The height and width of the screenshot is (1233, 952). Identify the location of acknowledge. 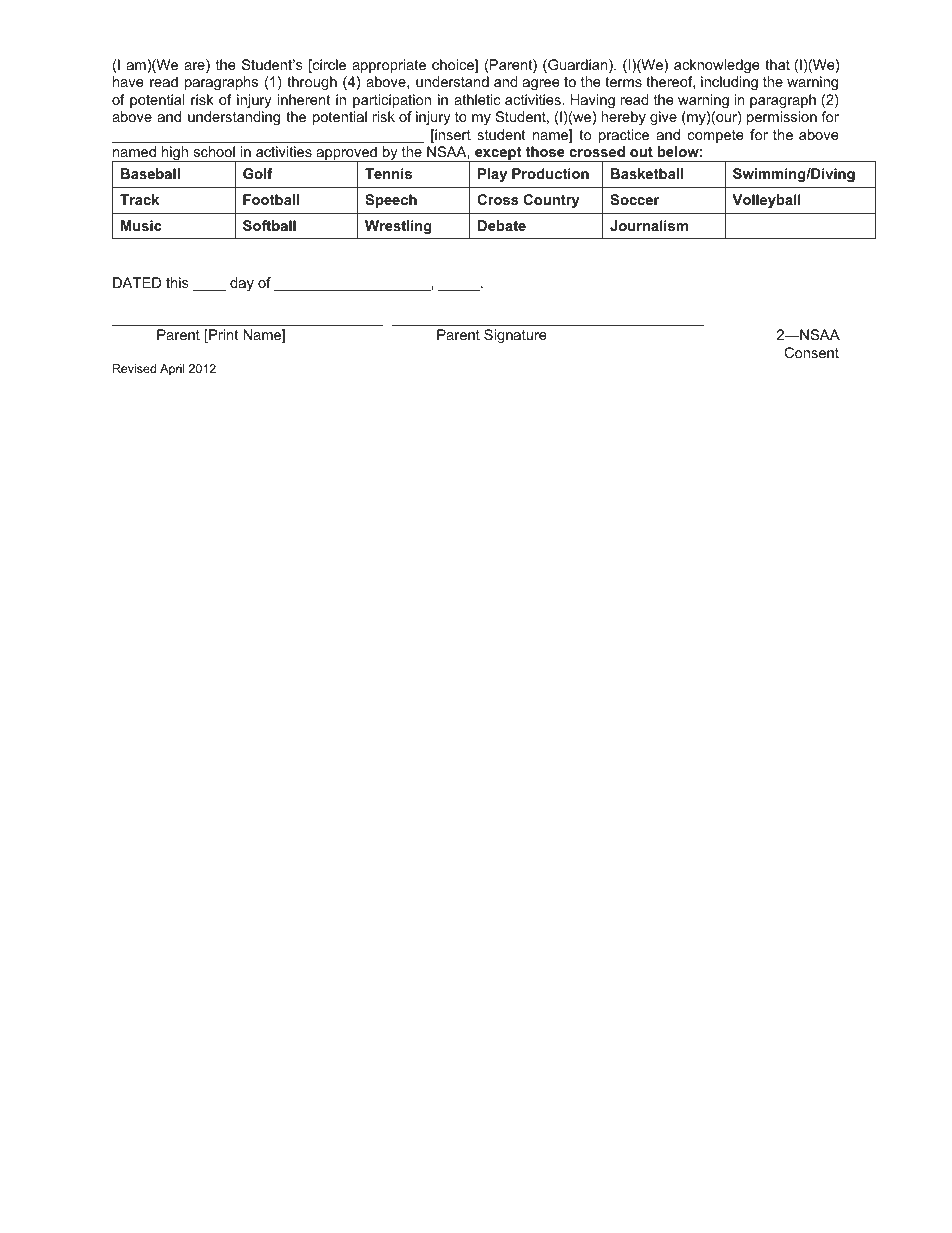
(717, 66).
